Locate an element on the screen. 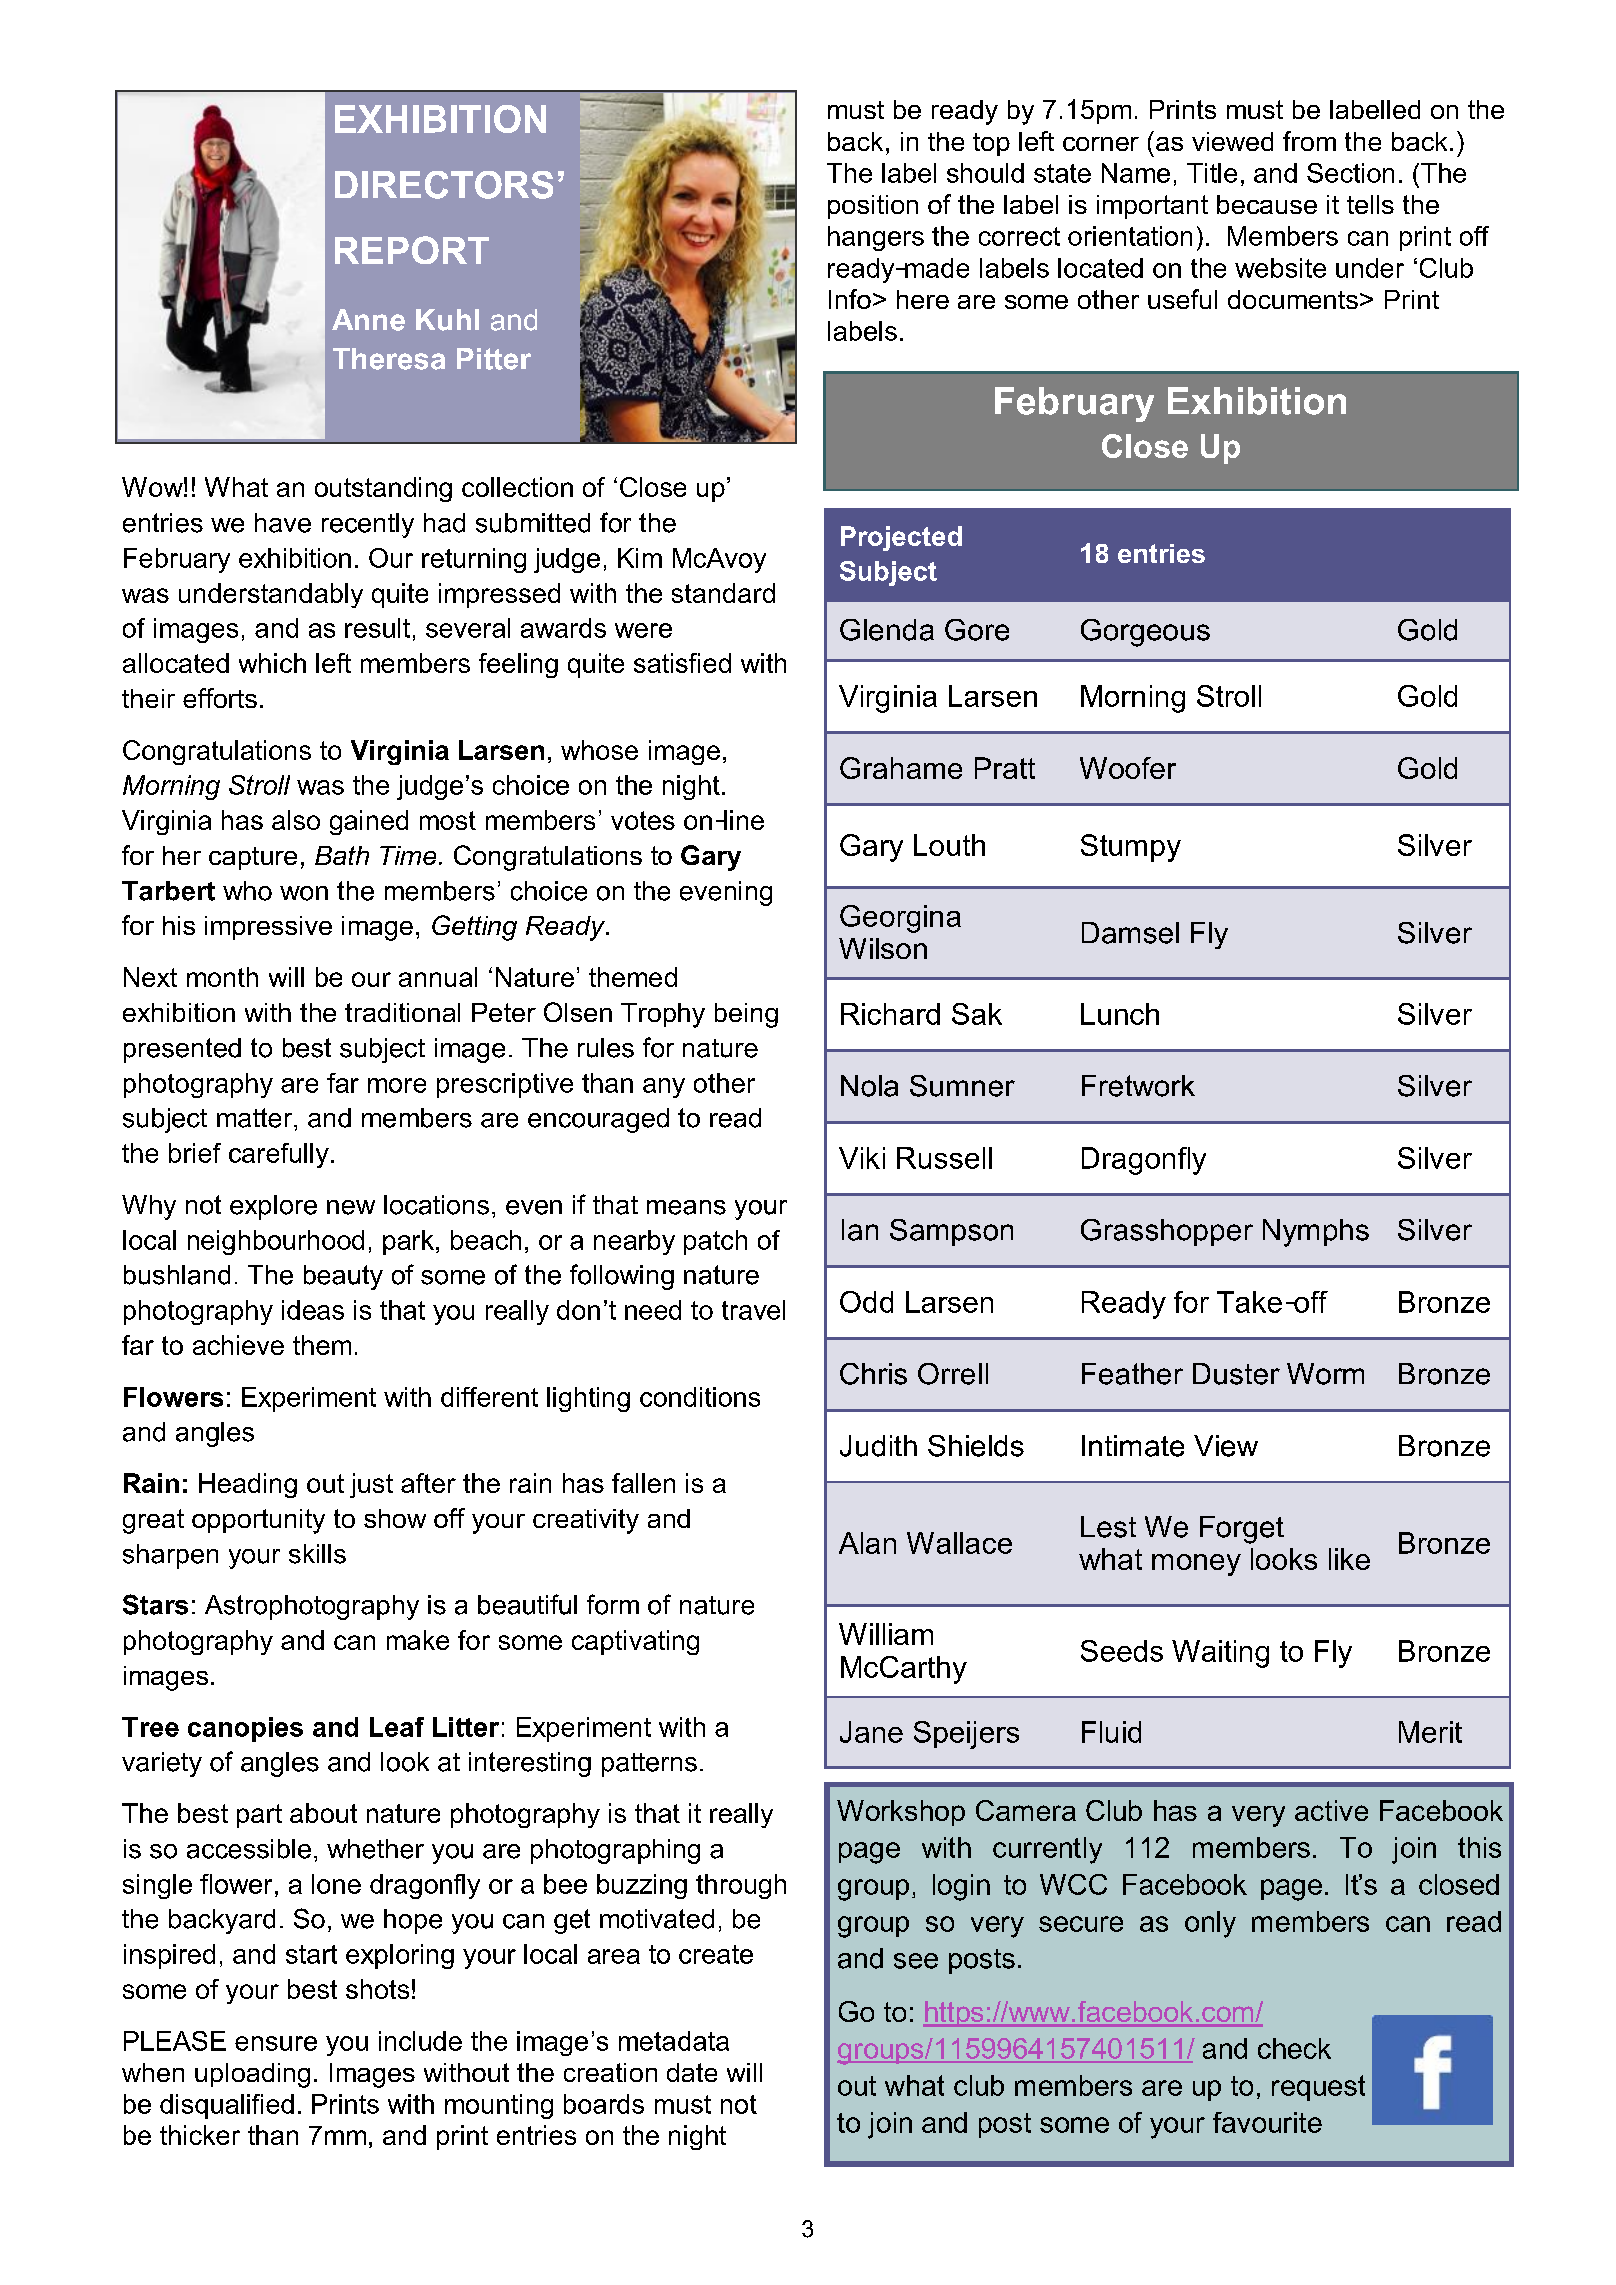 This screenshot has width=1616, height=2285. position is located at coordinates (873, 207).
